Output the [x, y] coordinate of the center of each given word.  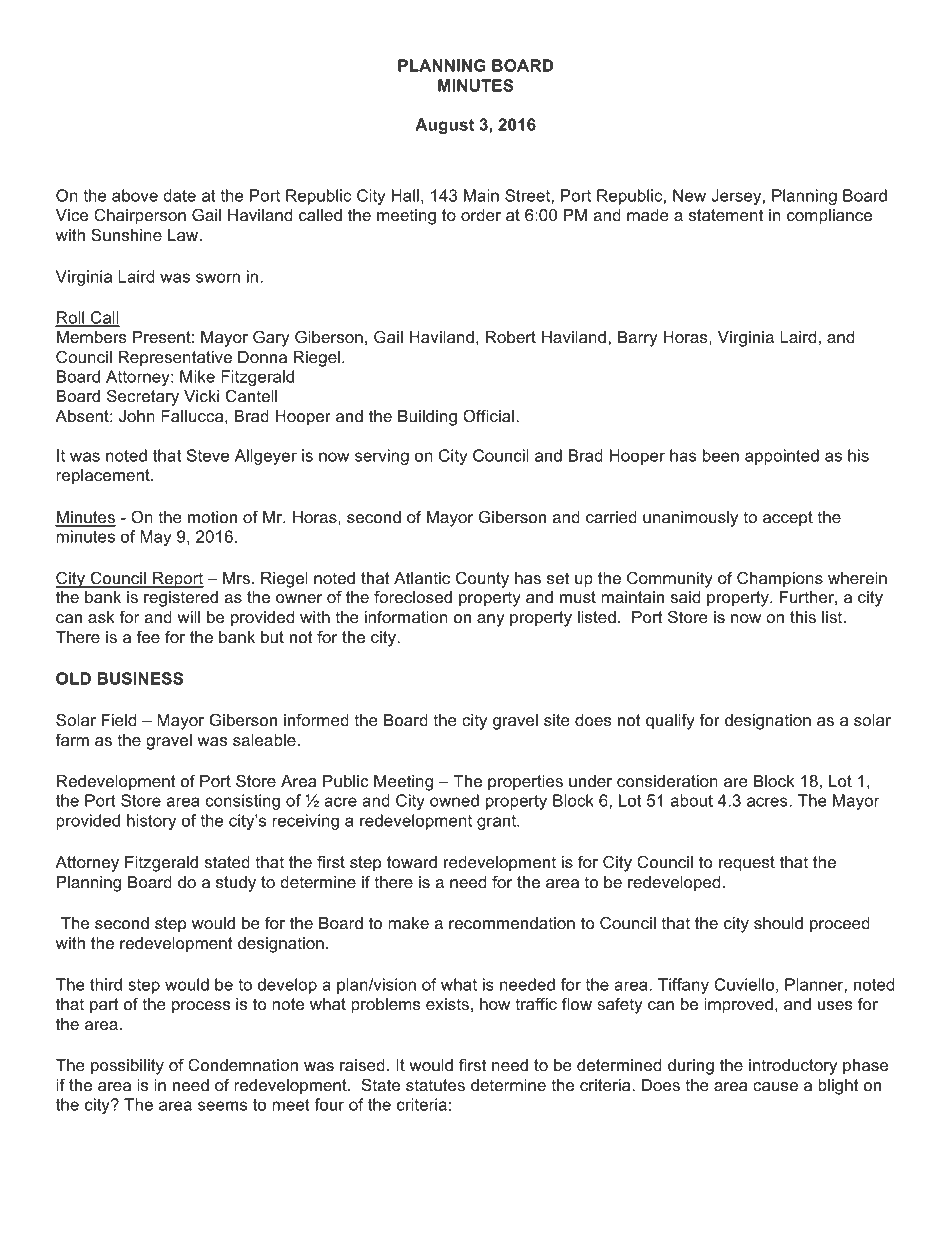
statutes [435, 1085]
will [188, 617]
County [482, 579]
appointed [782, 457]
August [444, 126]
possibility [127, 1067]
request [747, 864]
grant [497, 822]
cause [775, 1087]
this [803, 617]
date [179, 195]
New [689, 195]
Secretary [143, 397]
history [151, 822]
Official [488, 416]
